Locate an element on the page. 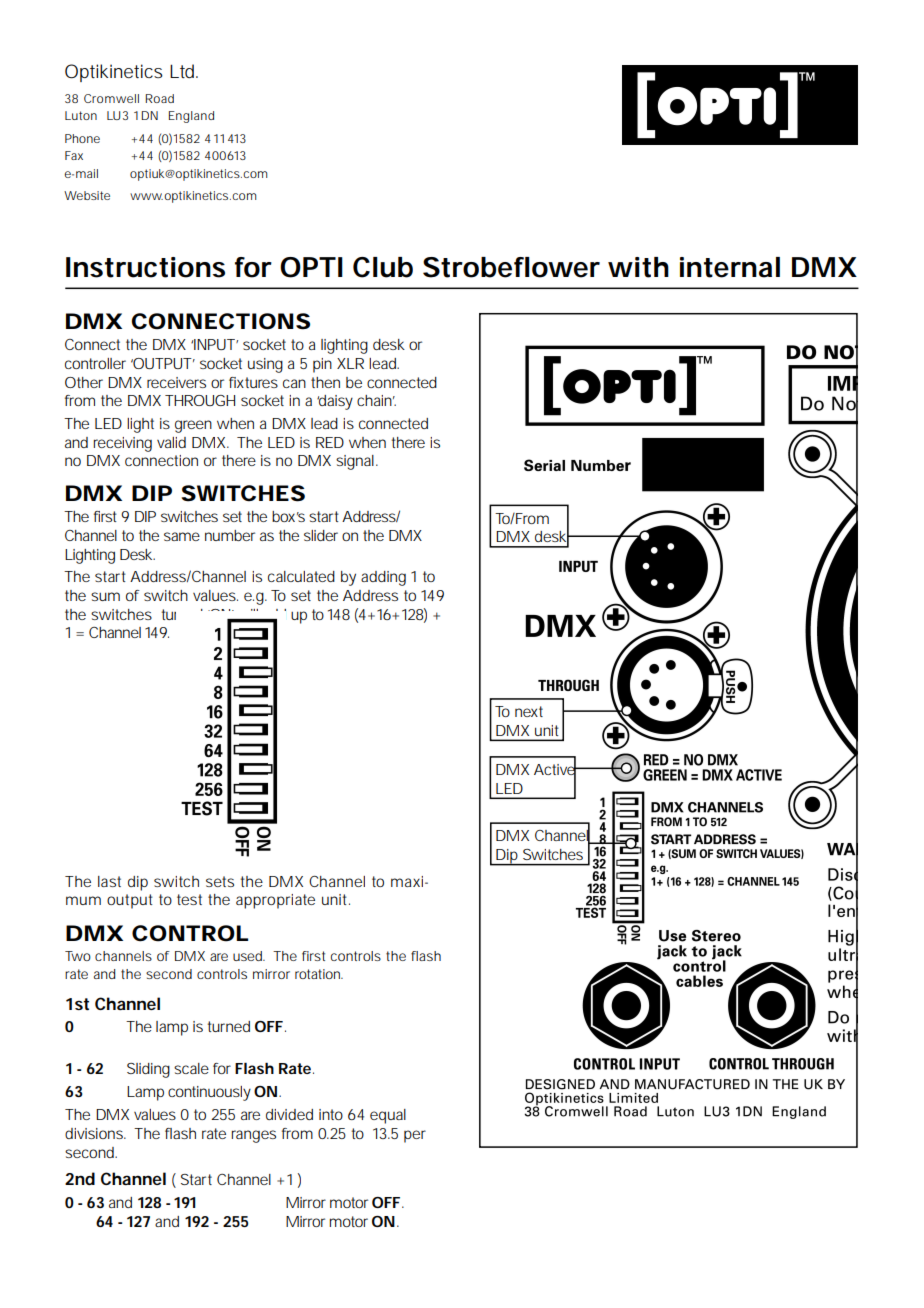 The image size is (924, 1308). Active is located at coordinates (556, 769).
